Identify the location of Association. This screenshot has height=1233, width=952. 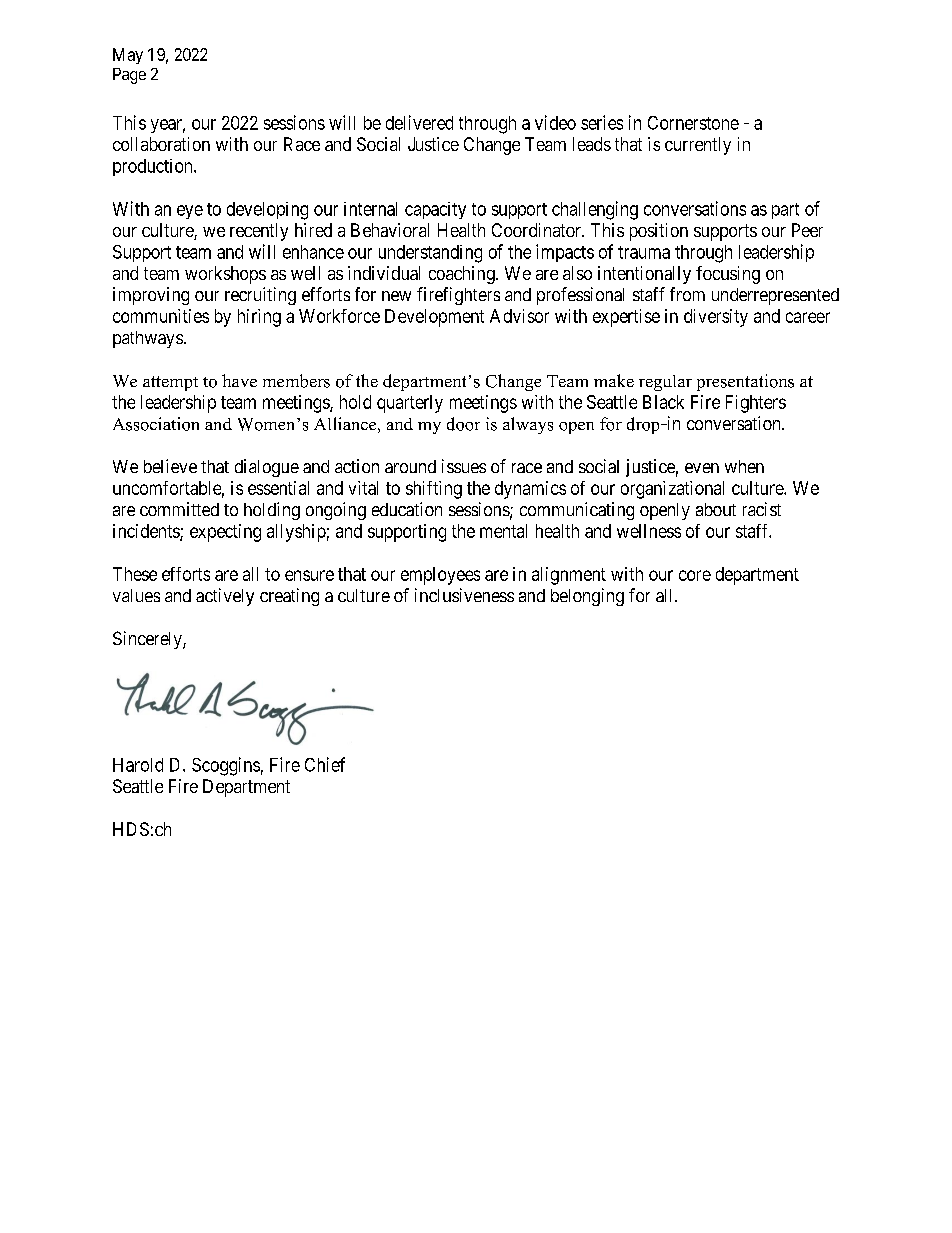
(156, 424).
